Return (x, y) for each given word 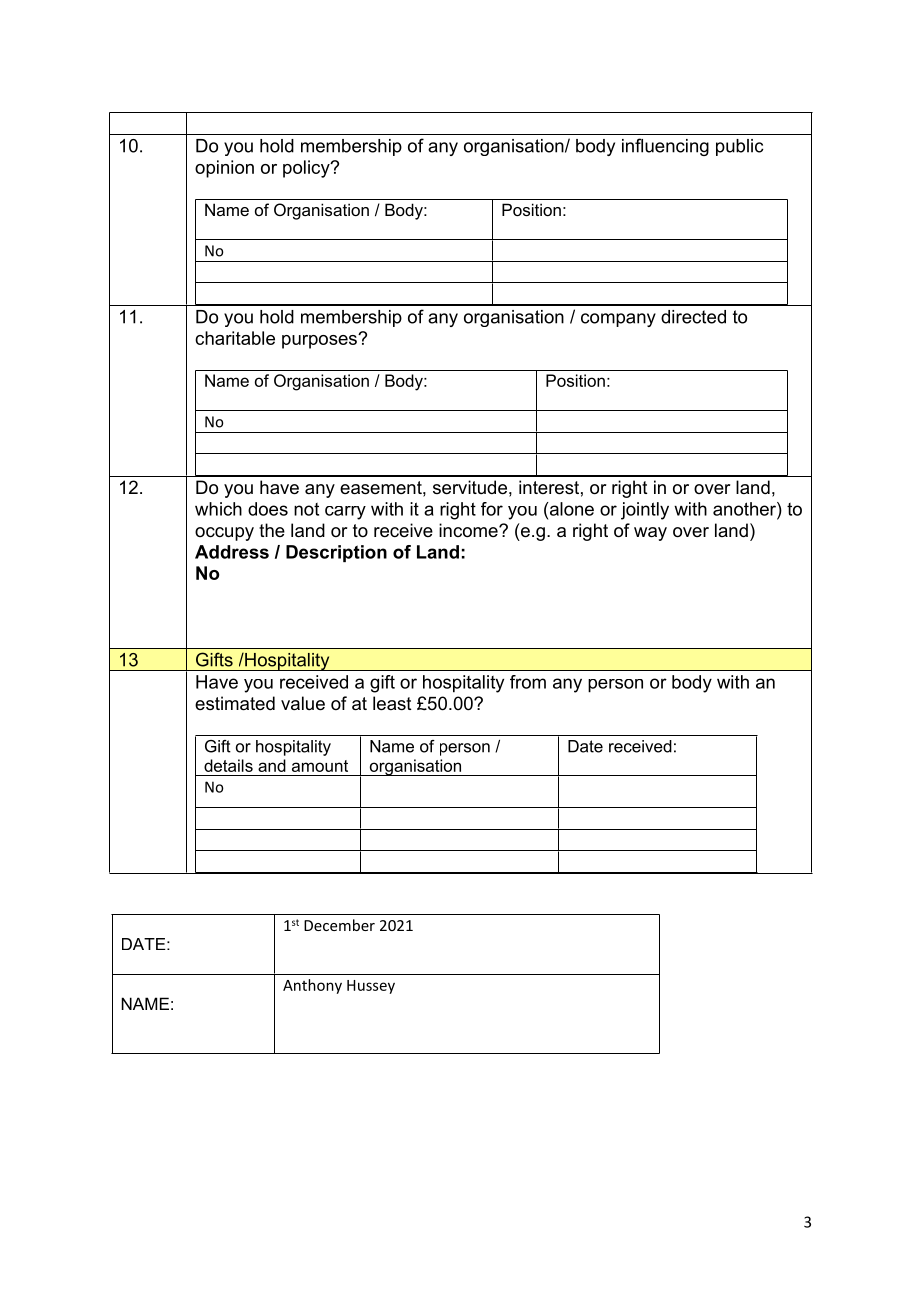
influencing (665, 147)
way (650, 534)
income (469, 530)
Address (232, 552)
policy (307, 169)
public (740, 147)
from (528, 682)
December (339, 925)
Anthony (312, 986)
